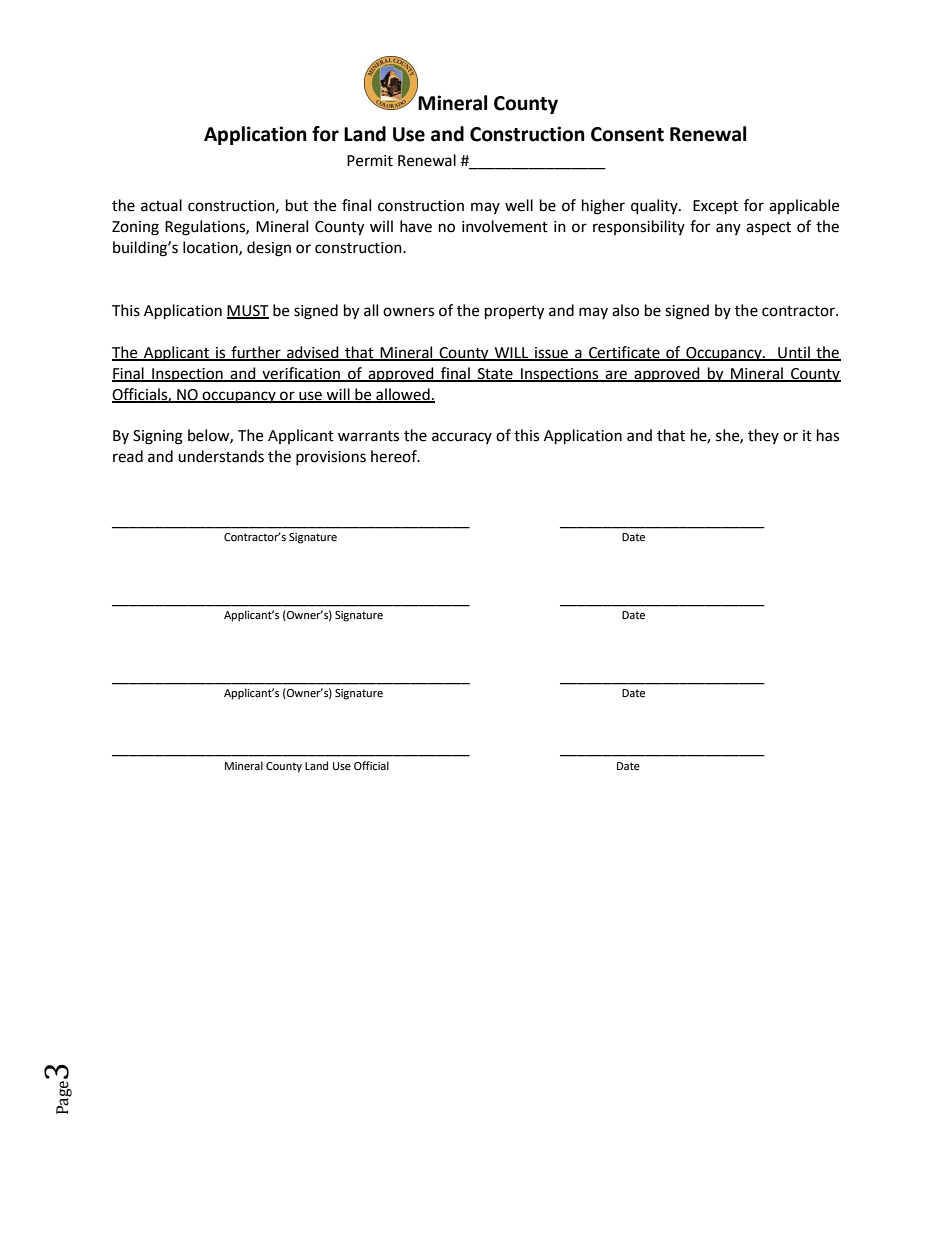 The width and height of the screenshot is (952, 1233). What do you see at coordinates (715, 207) in the screenshot?
I see `Except` at bounding box center [715, 207].
